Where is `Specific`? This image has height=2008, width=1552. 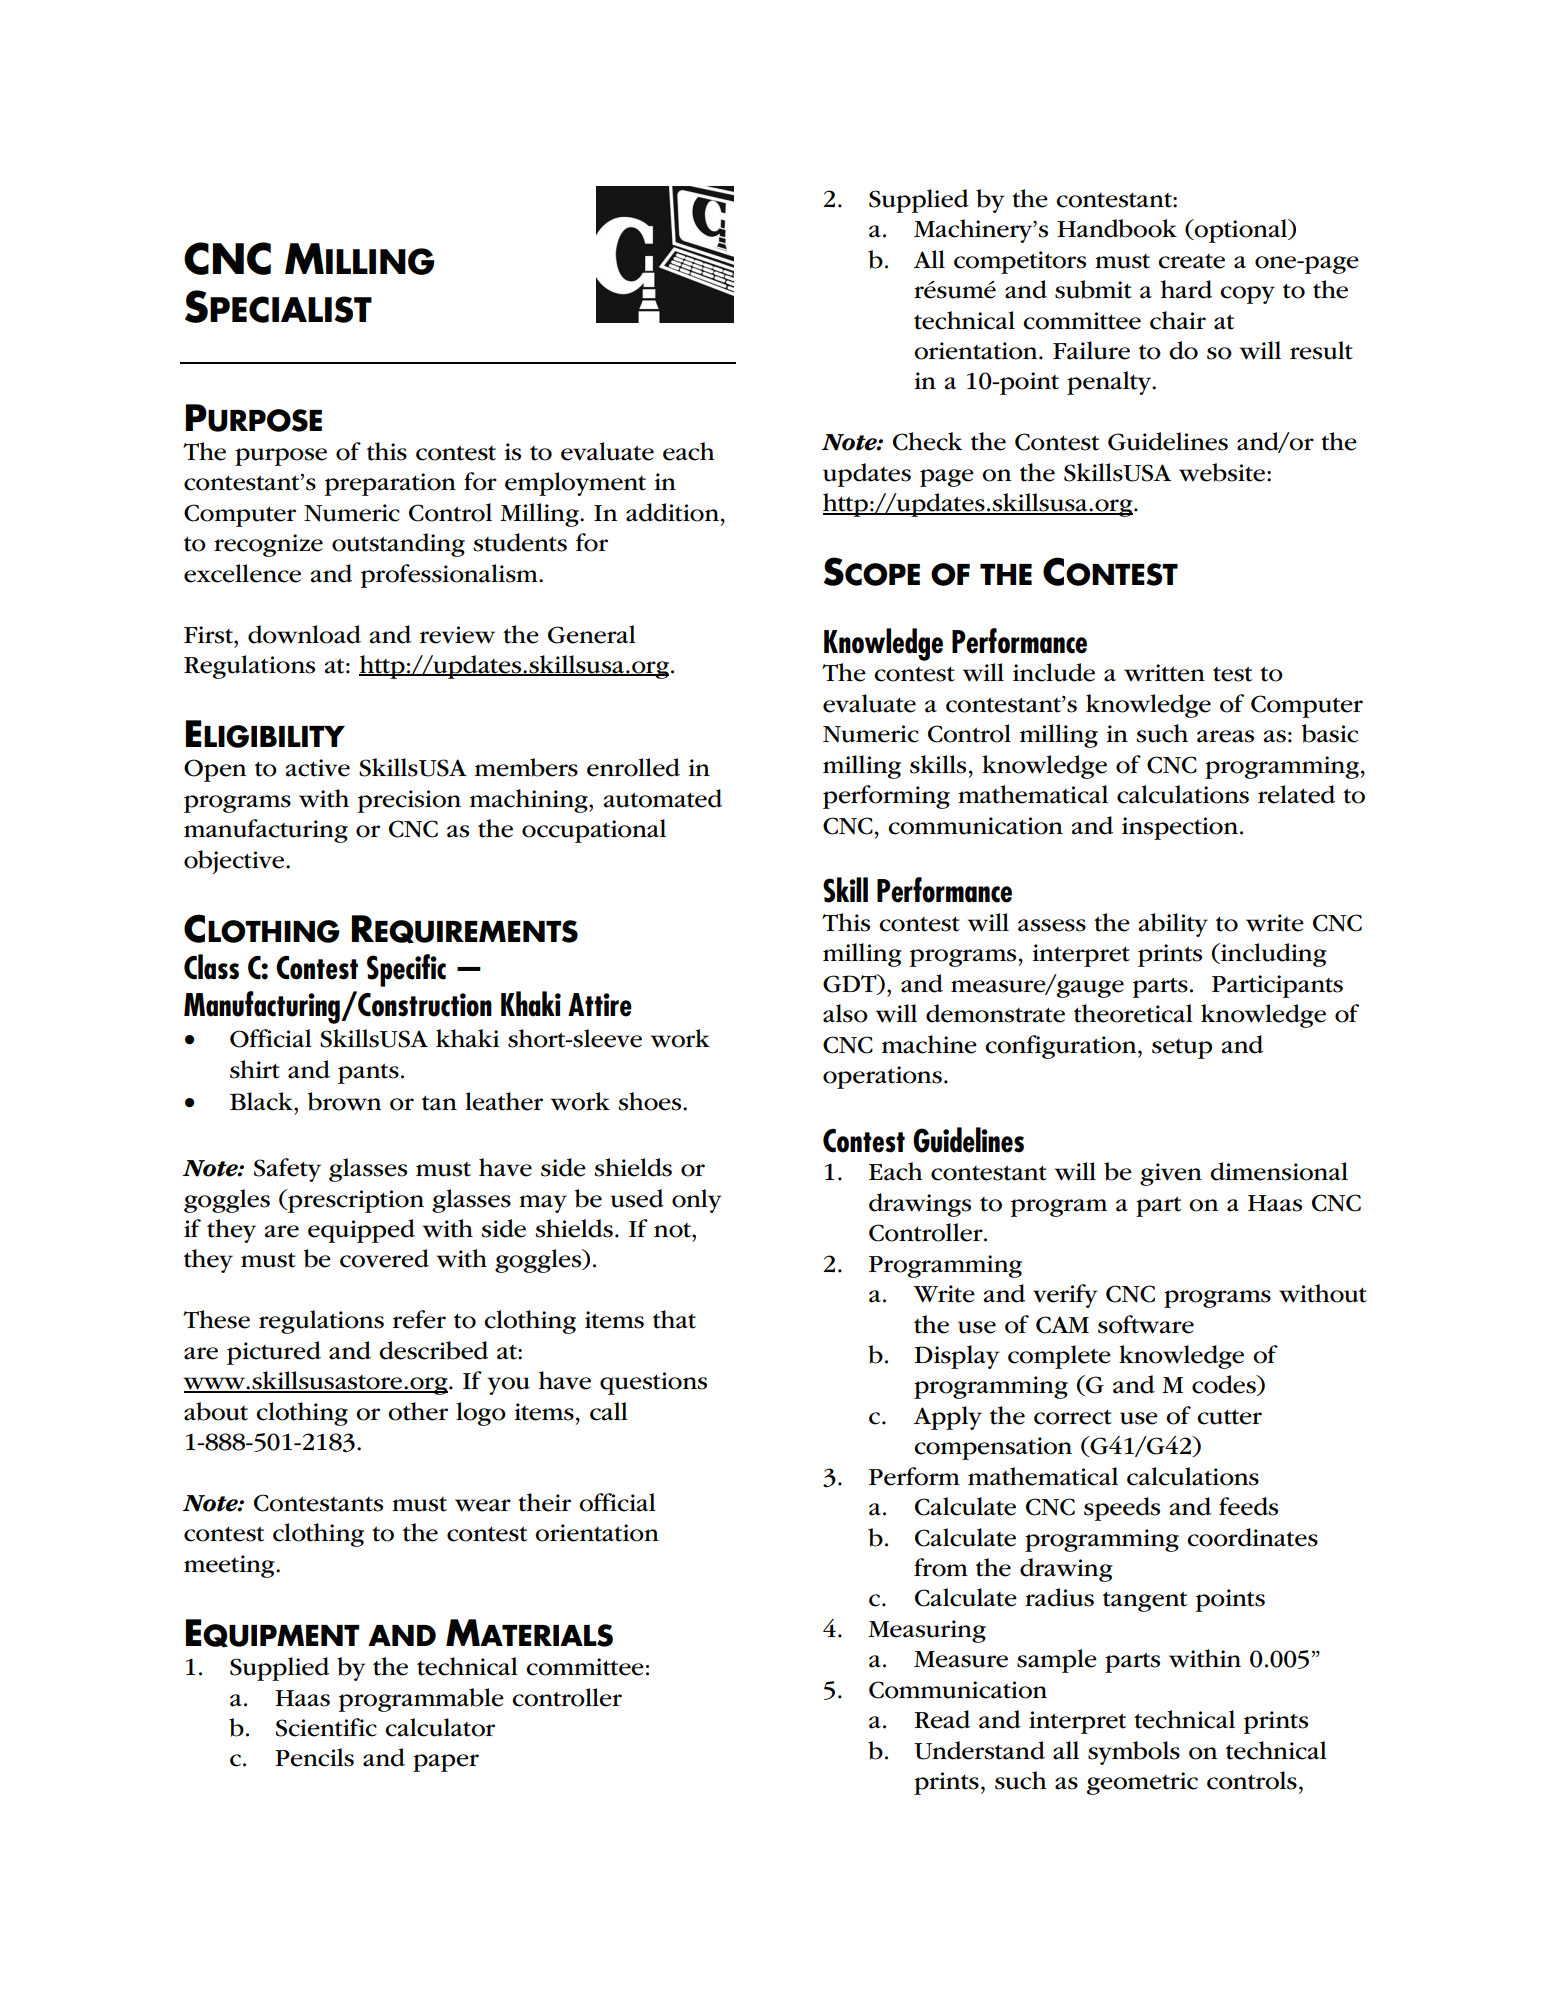
Specific is located at coordinates (406, 970).
